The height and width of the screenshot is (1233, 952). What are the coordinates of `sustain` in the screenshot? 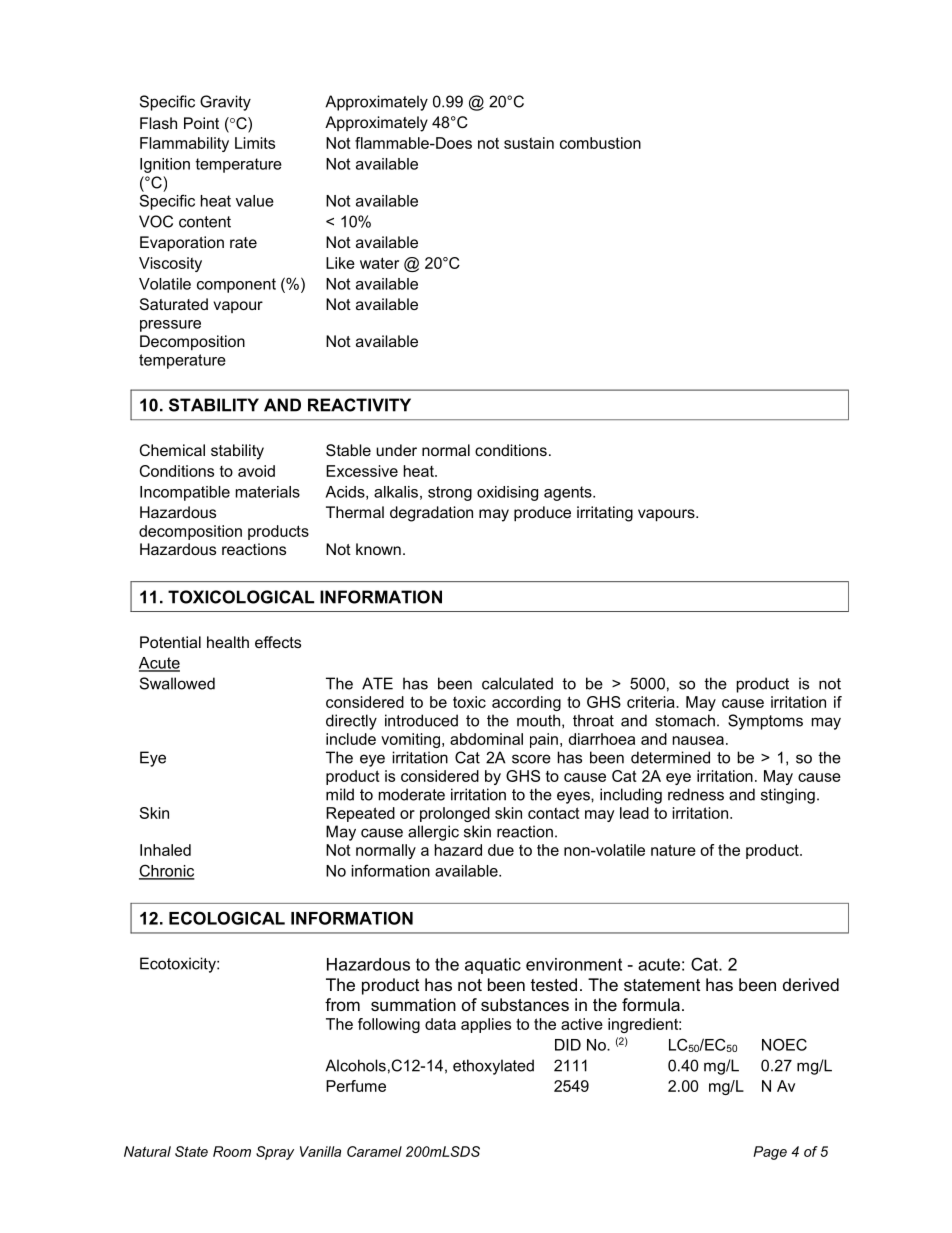 It's located at (529, 143).
